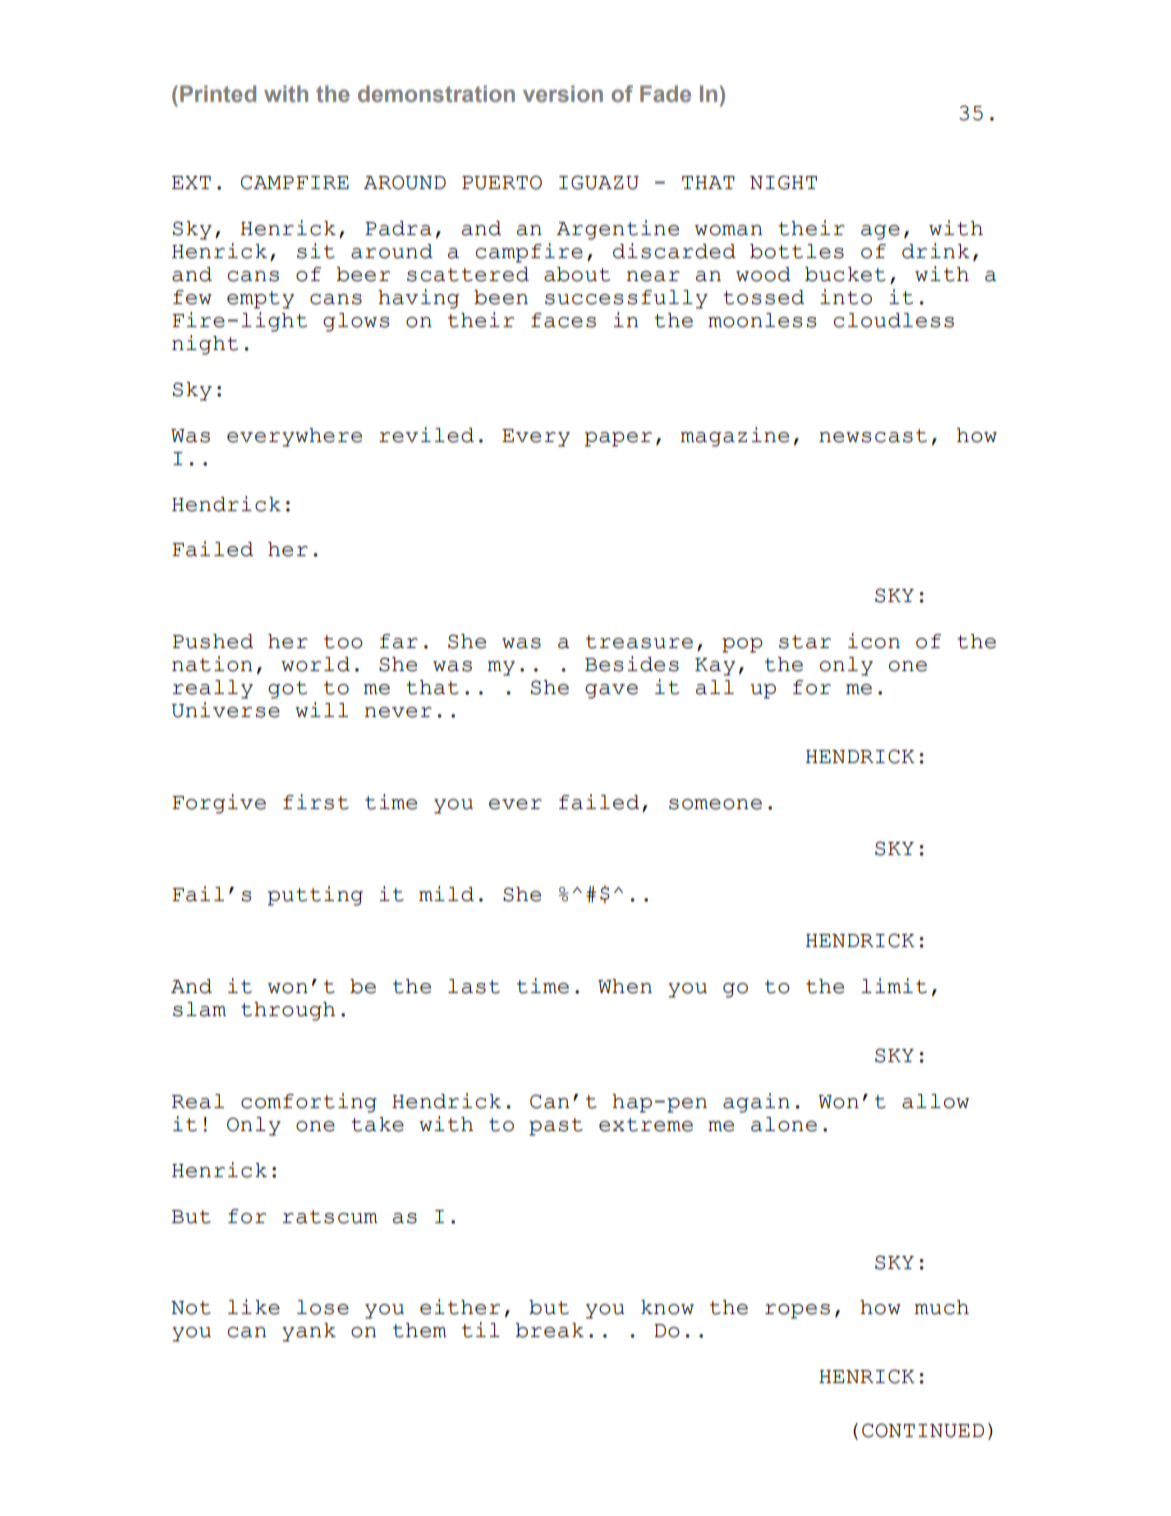 The height and width of the screenshot is (1516, 1171). What do you see at coordinates (315, 896) in the screenshot?
I see `putting` at bounding box center [315, 896].
